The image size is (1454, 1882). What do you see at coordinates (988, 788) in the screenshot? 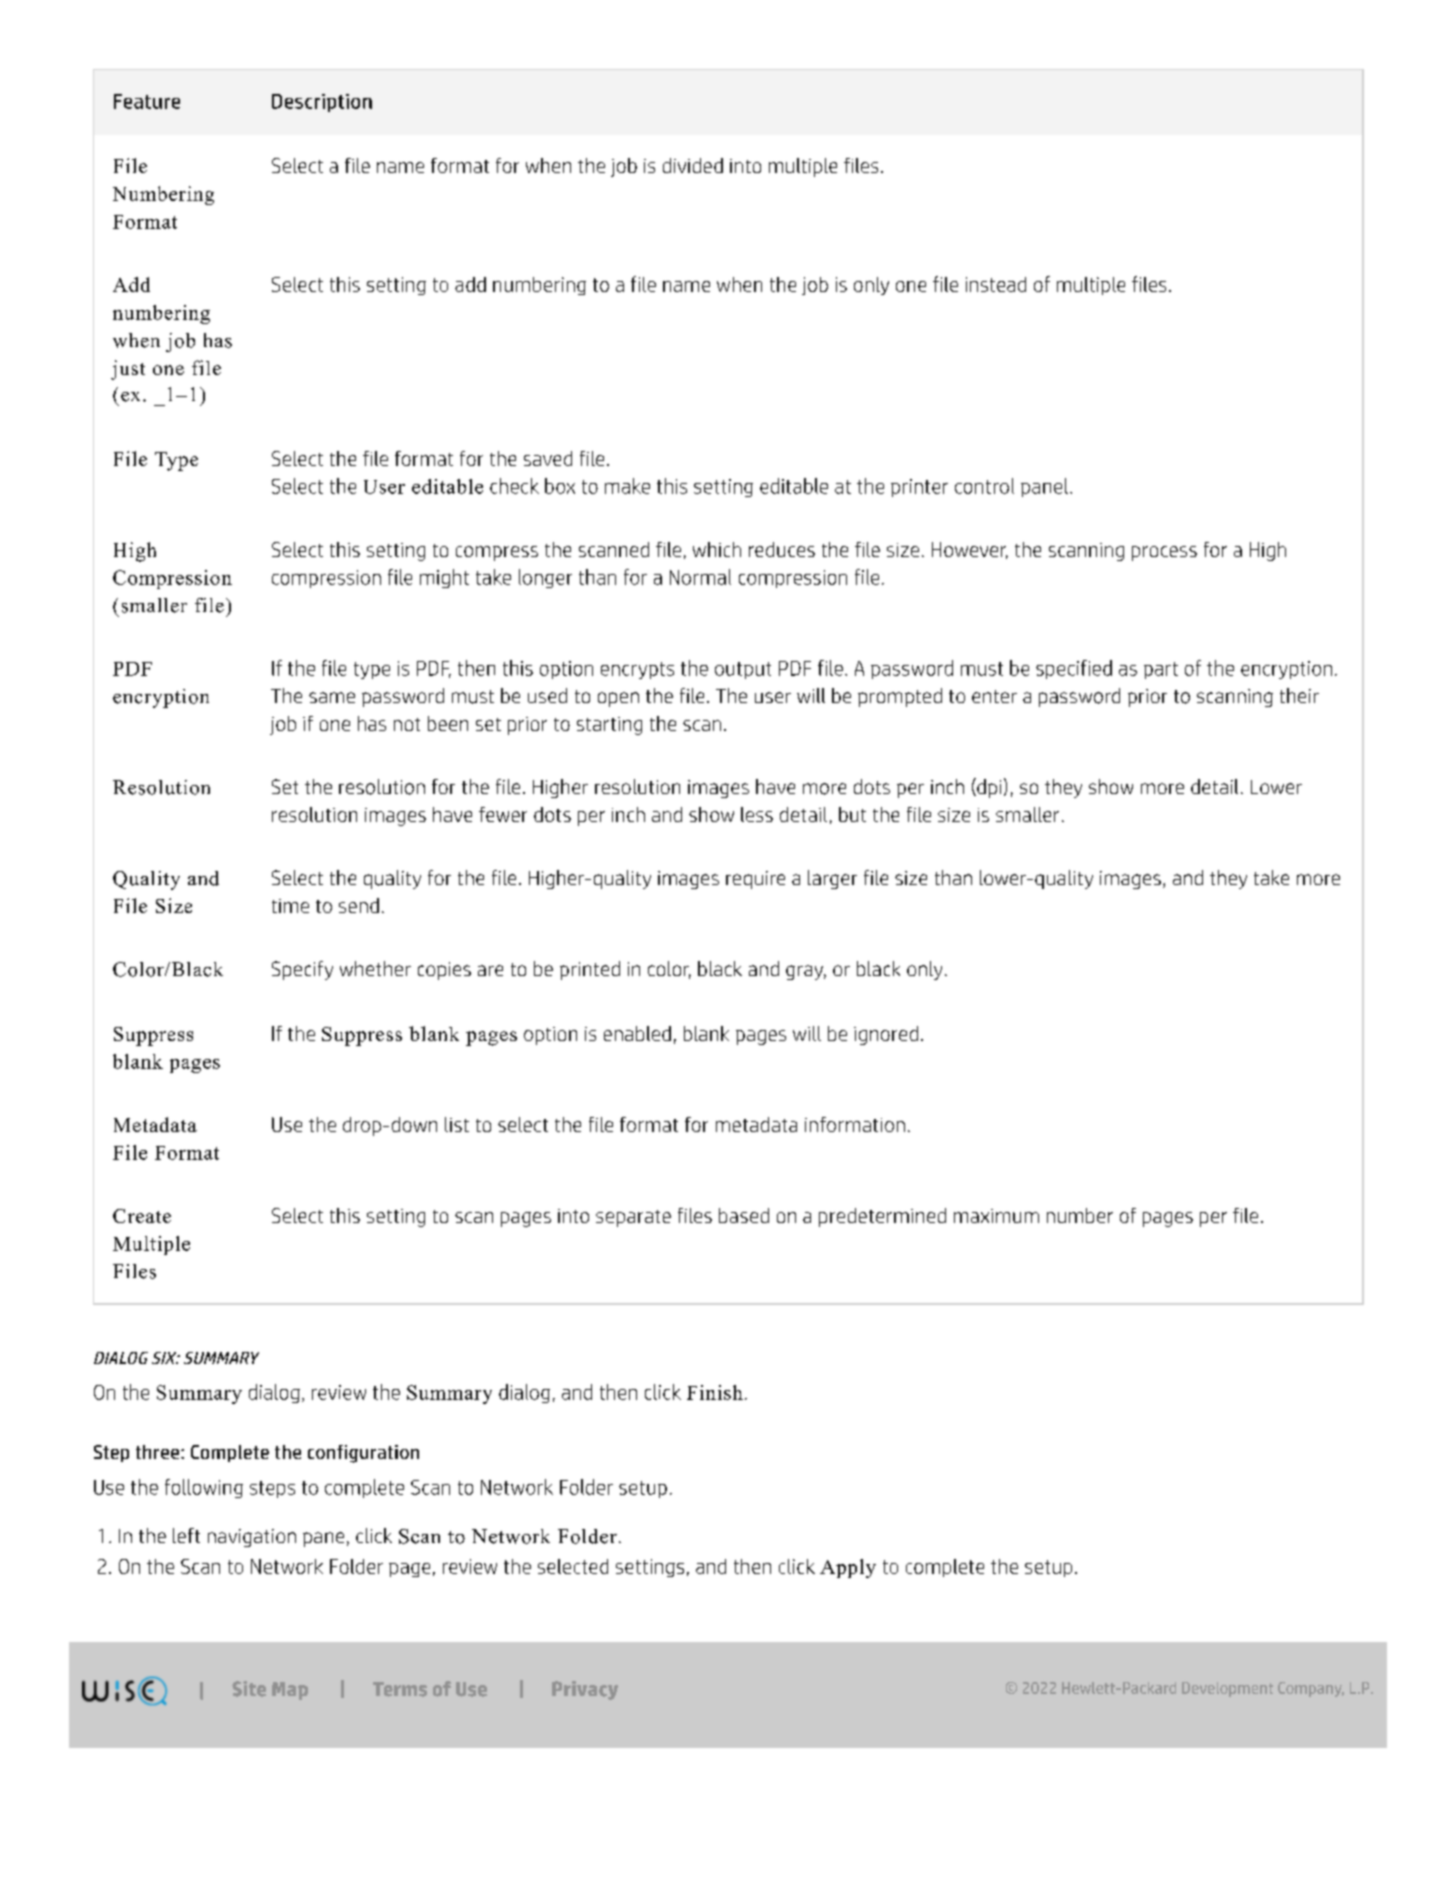
I see `dpi` at bounding box center [988, 788].
